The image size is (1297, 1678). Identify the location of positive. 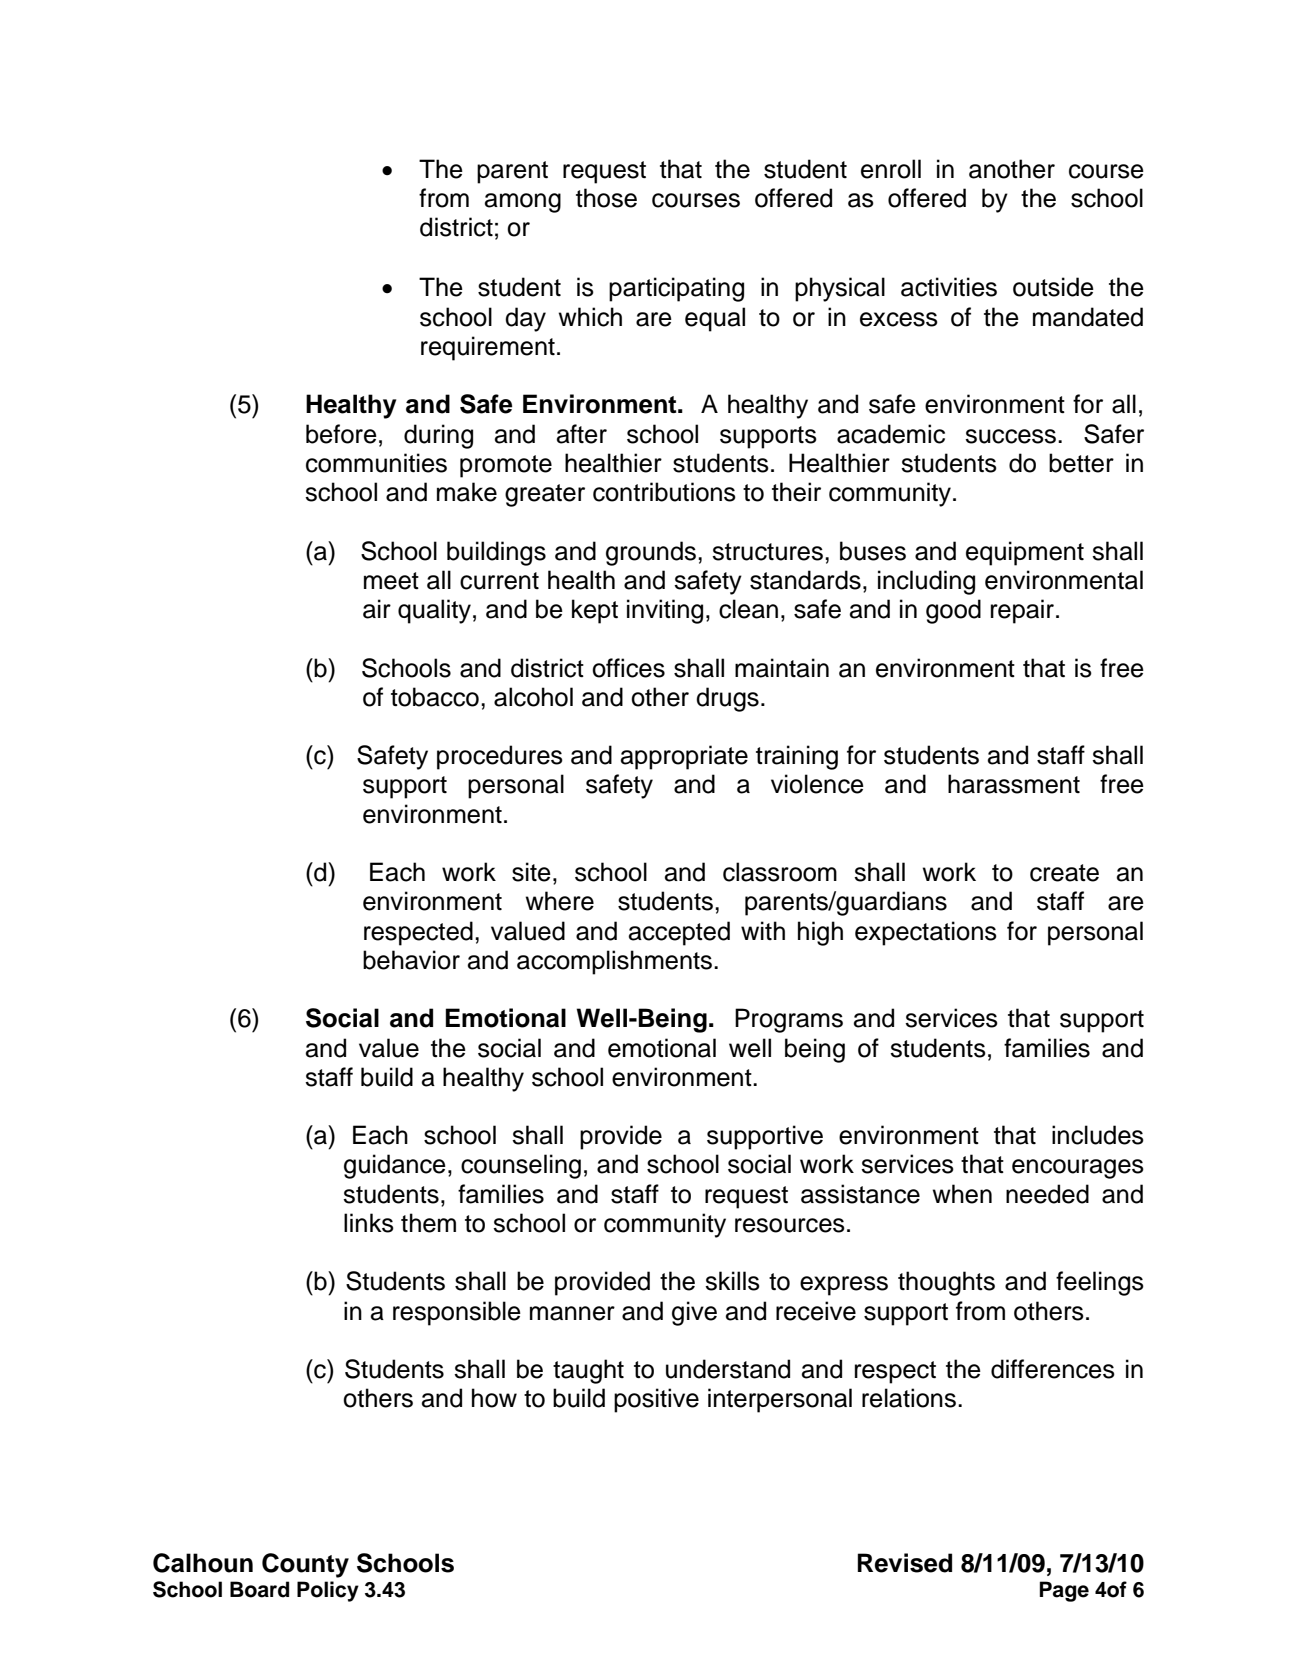
(656, 1400).
